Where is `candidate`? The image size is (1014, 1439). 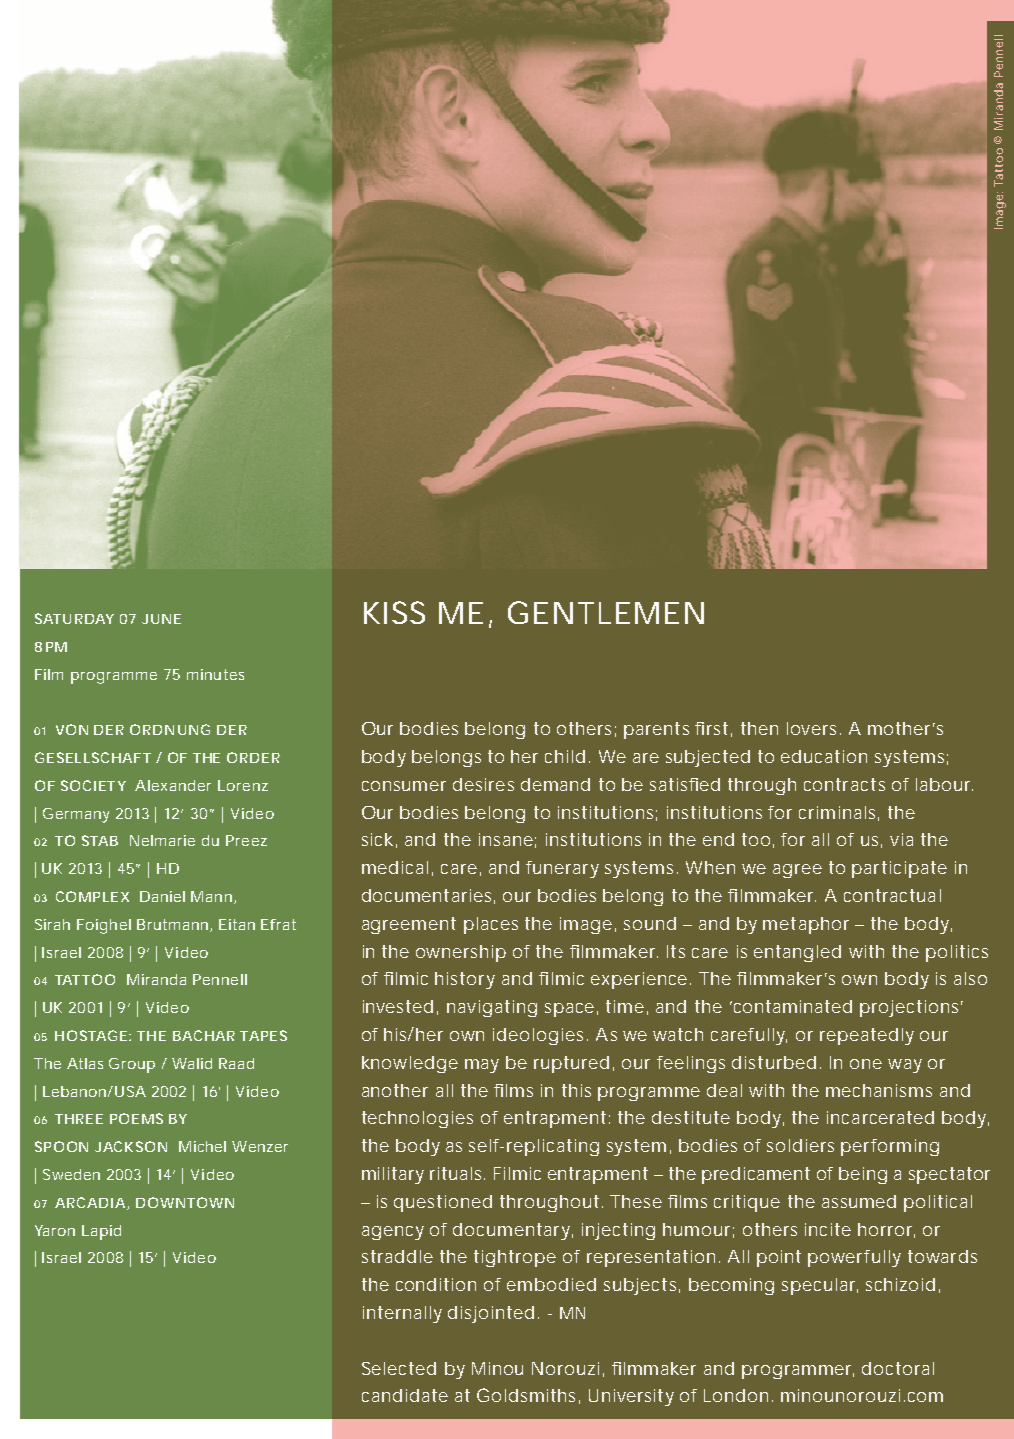 candidate is located at coordinates (405, 1395).
